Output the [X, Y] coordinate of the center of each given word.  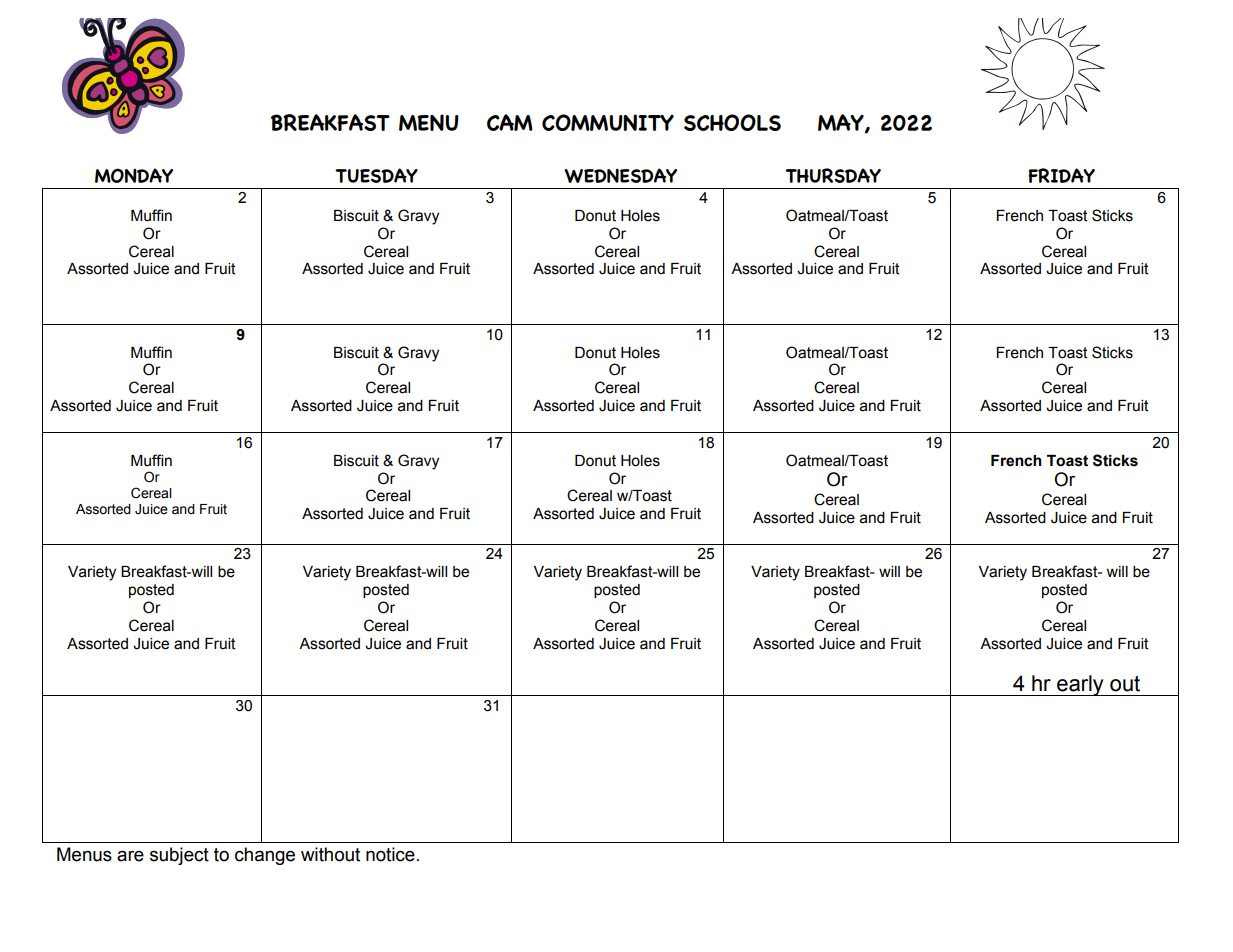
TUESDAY [376, 175]
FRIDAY [1061, 175]
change [265, 856]
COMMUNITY [608, 122]
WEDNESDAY [620, 175]
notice [390, 854]
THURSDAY [833, 175]
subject [179, 856]
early [1080, 685]
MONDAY [134, 175]
